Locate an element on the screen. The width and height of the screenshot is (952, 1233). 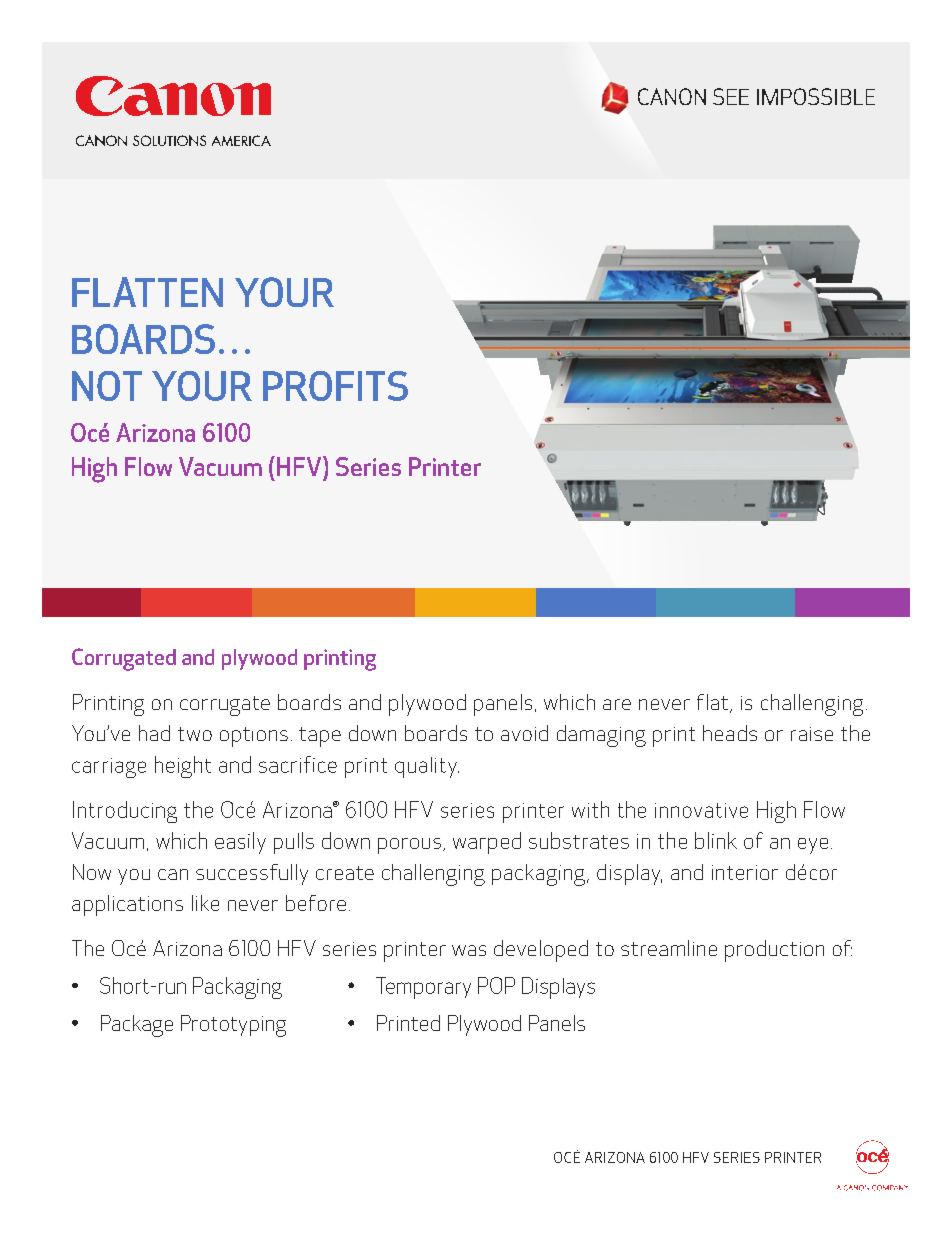
interior is located at coordinates (745, 872).
